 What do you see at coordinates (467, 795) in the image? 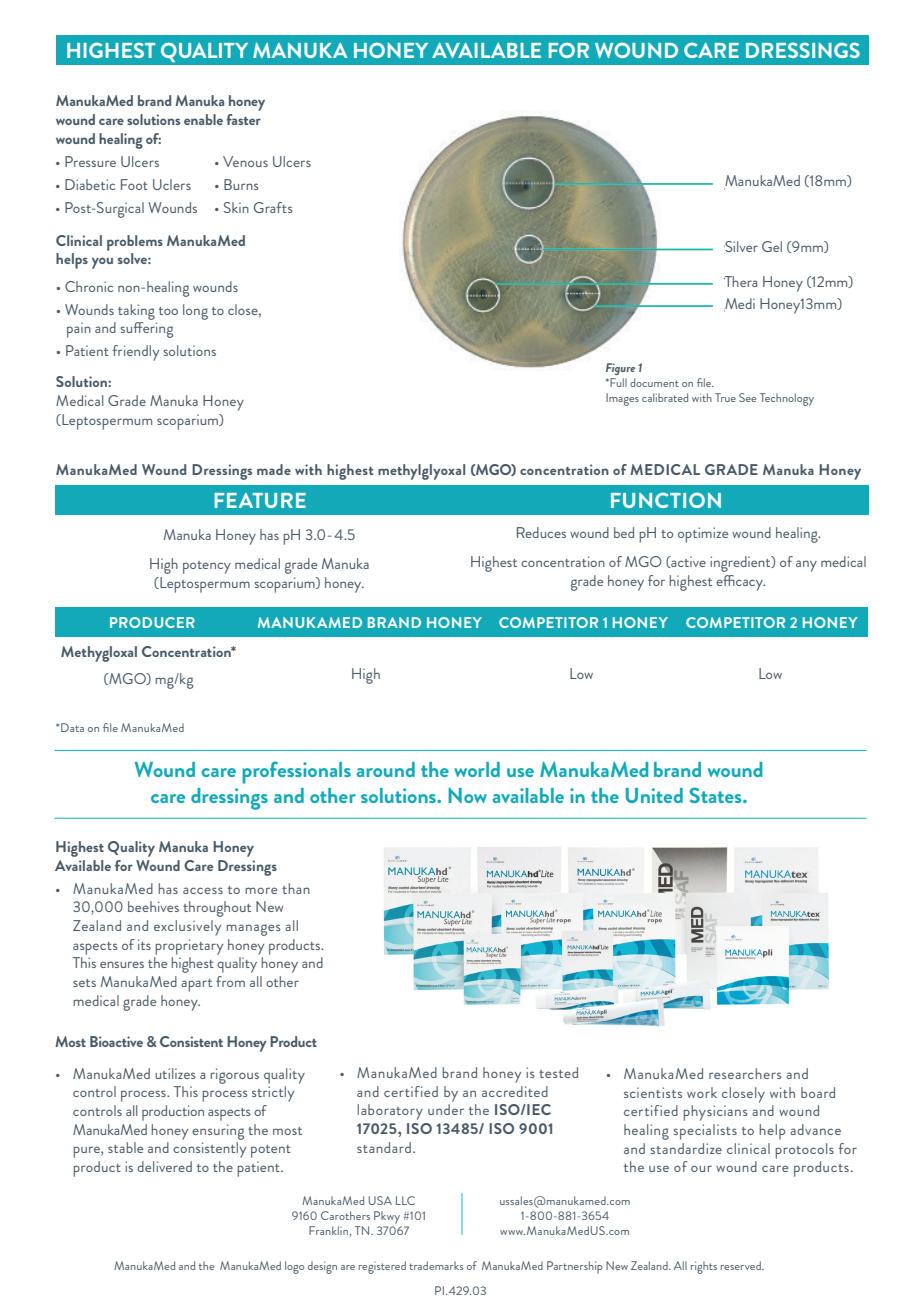
I see `Now` at bounding box center [467, 795].
